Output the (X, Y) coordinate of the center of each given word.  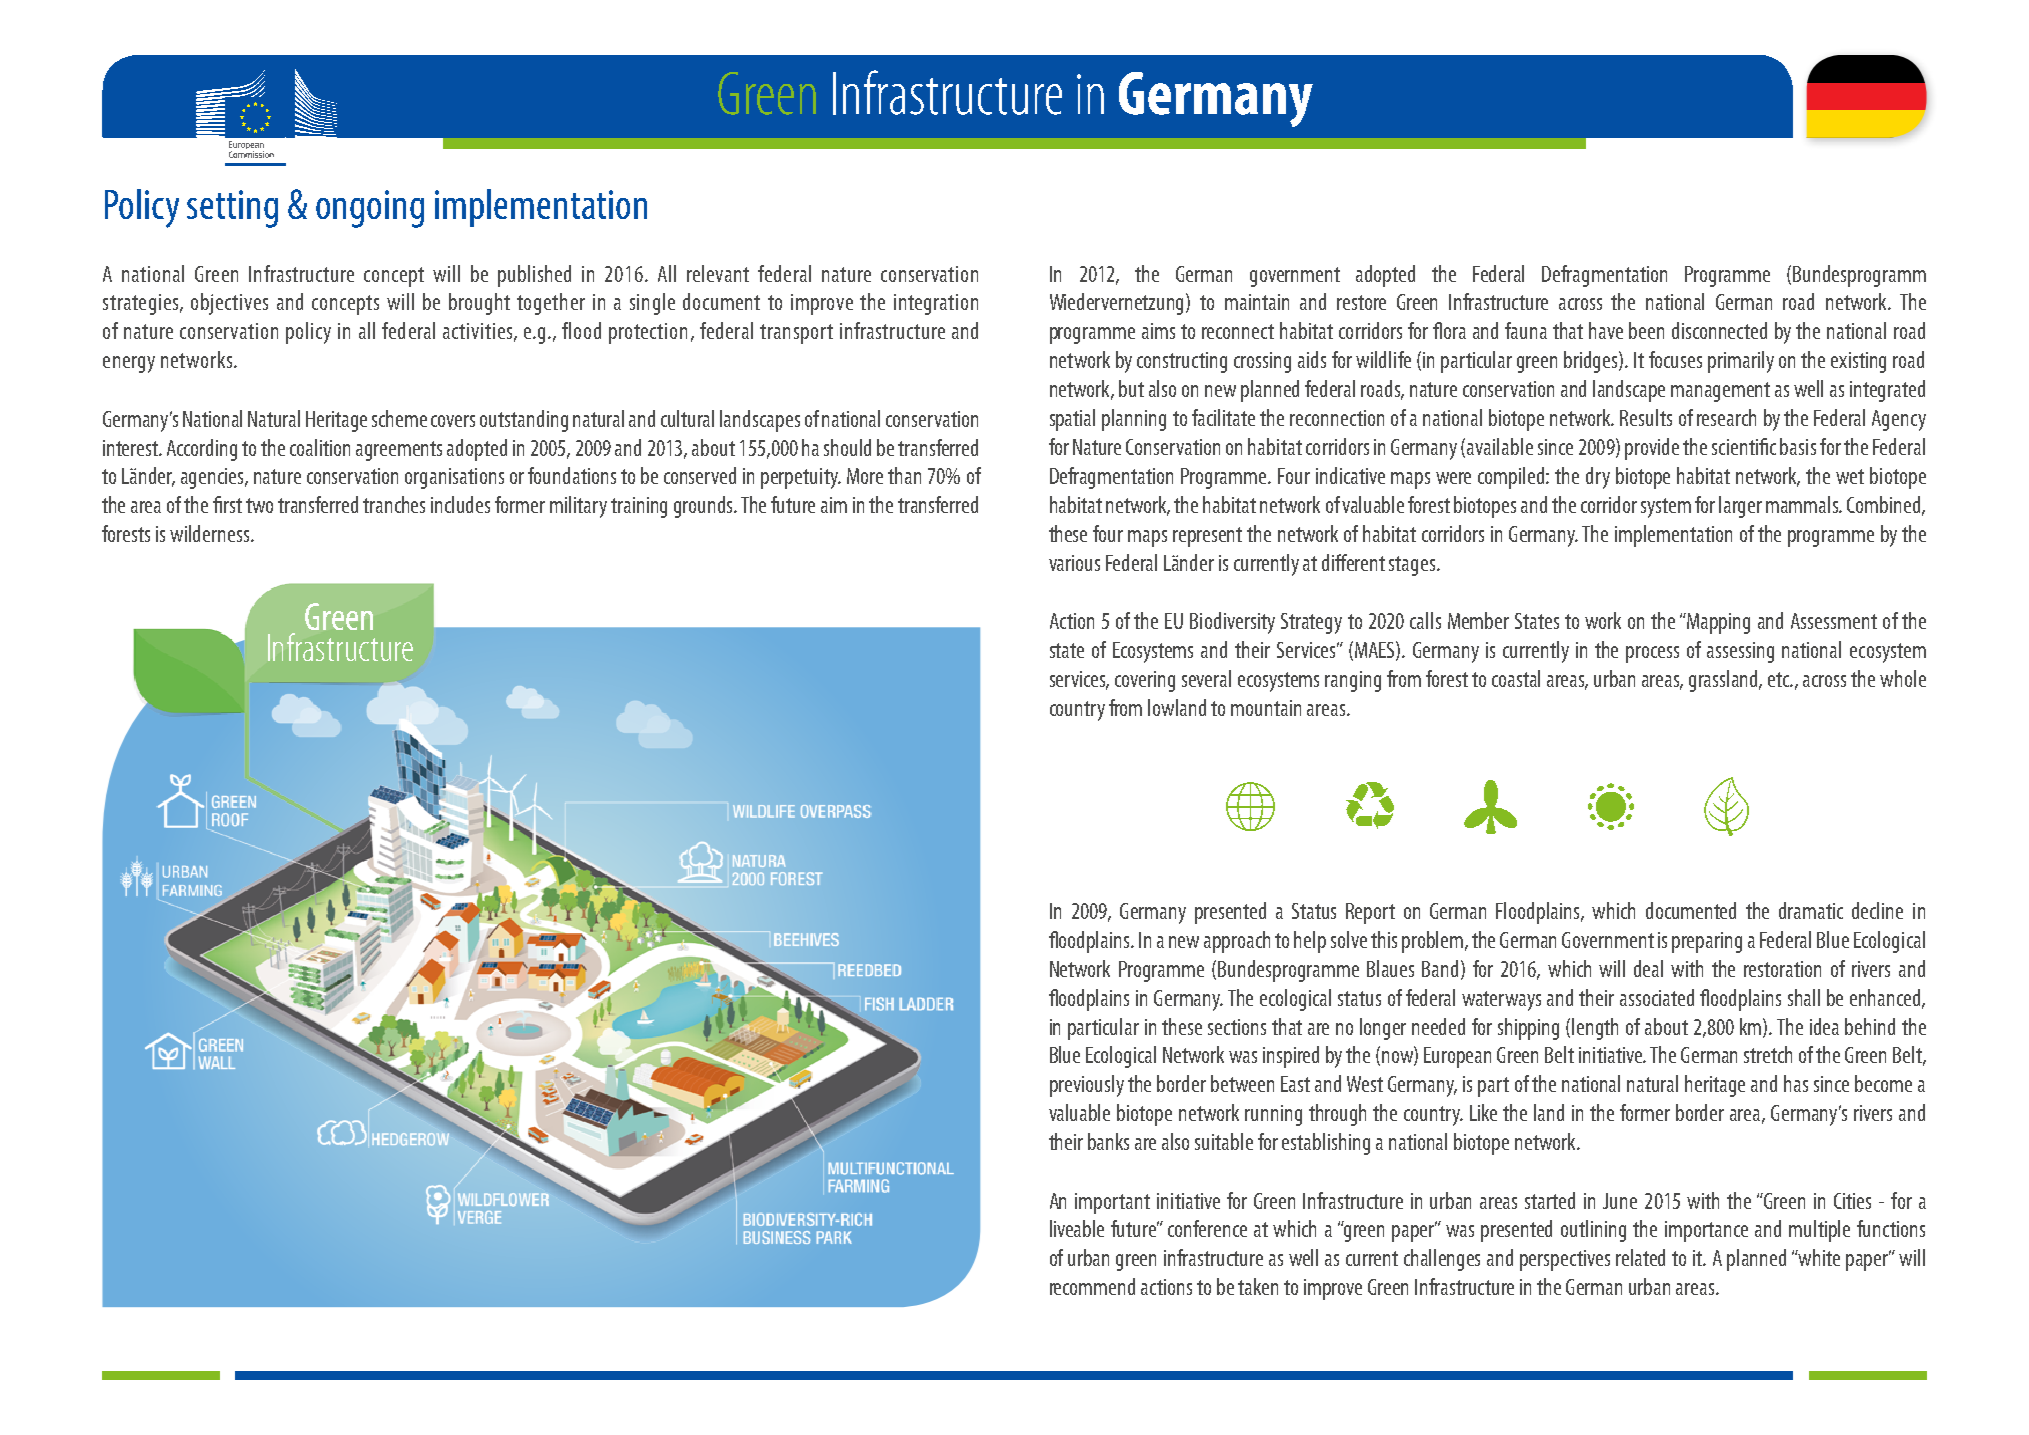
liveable (1077, 1228)
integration (936, 304)
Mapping (1717, 623)
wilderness (211, 533)
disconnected (1719, 330)
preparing (1707, 942)
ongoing (370, 209)
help (1310, 942)
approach (1237, 942)
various (1074, 563)
